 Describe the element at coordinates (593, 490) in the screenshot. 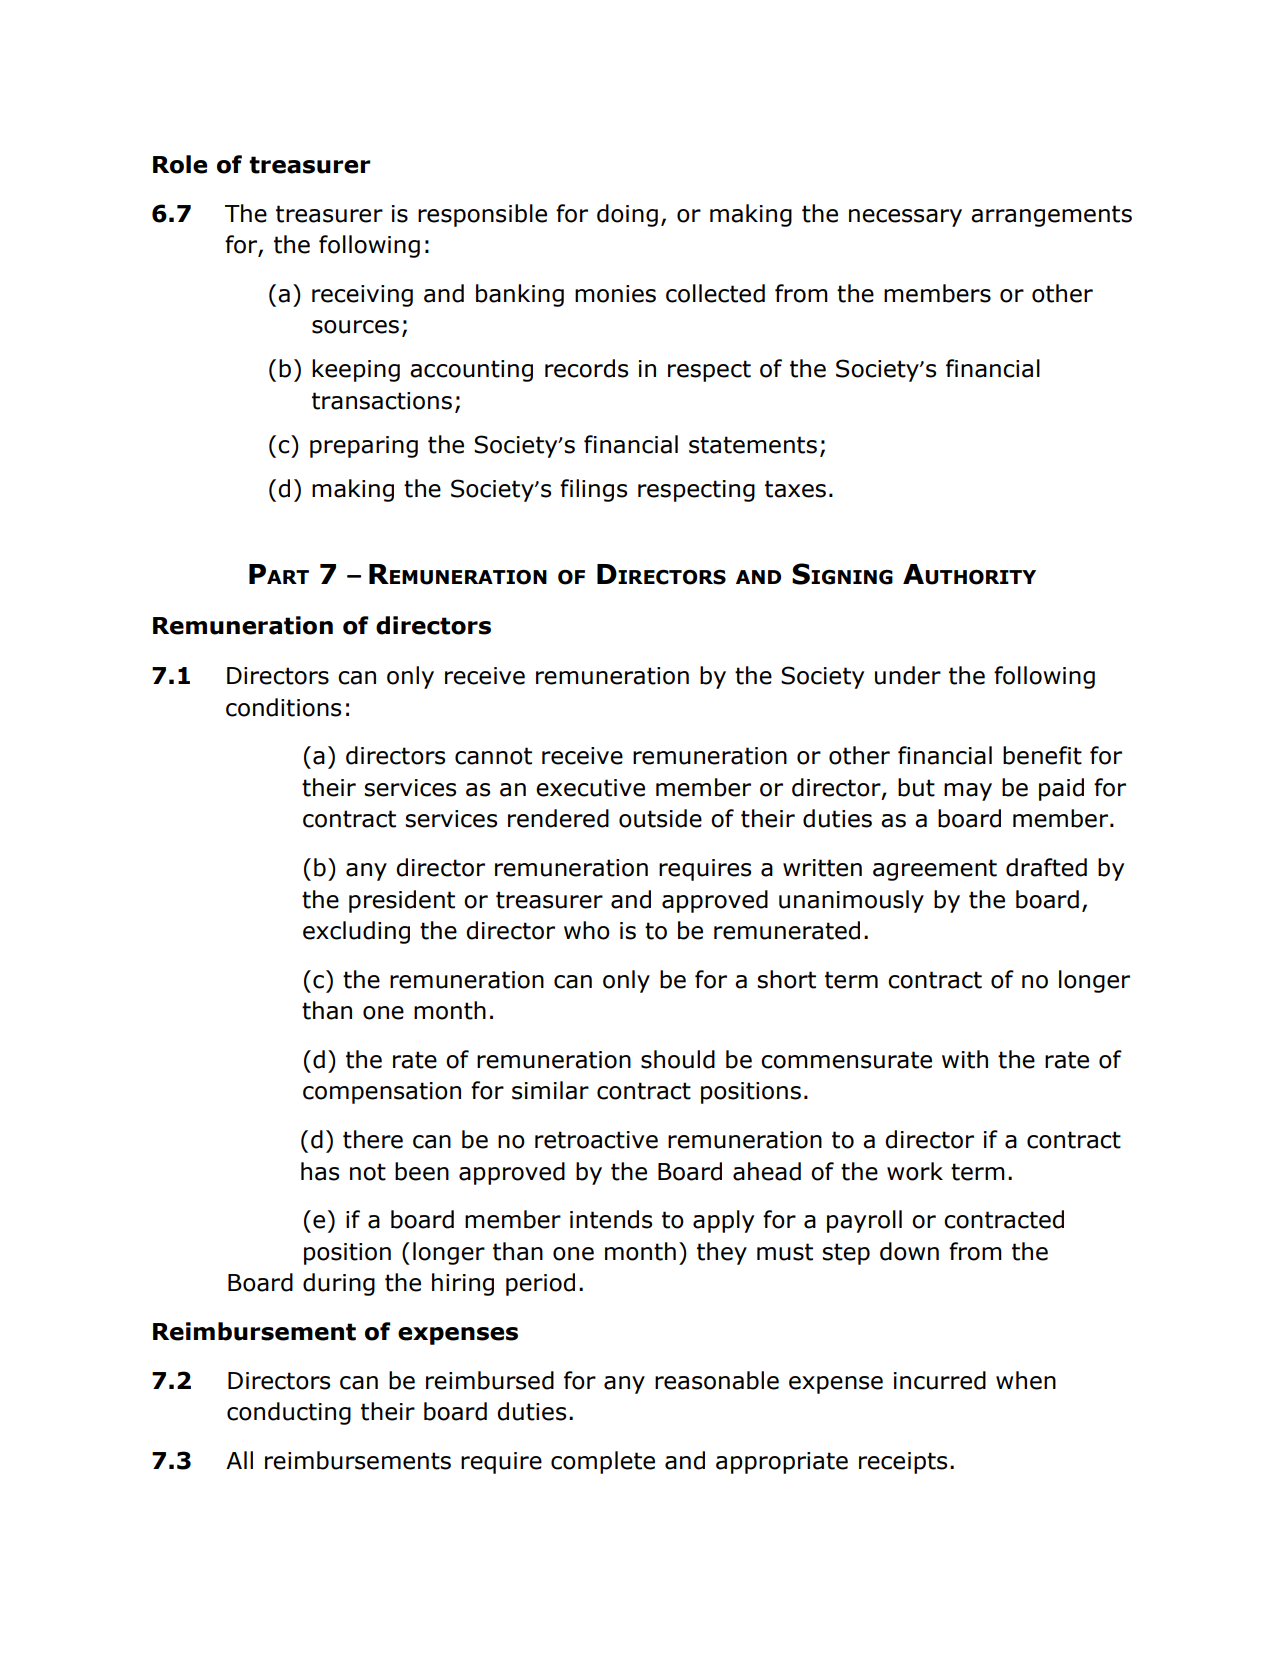

I see `filings` at that location.
